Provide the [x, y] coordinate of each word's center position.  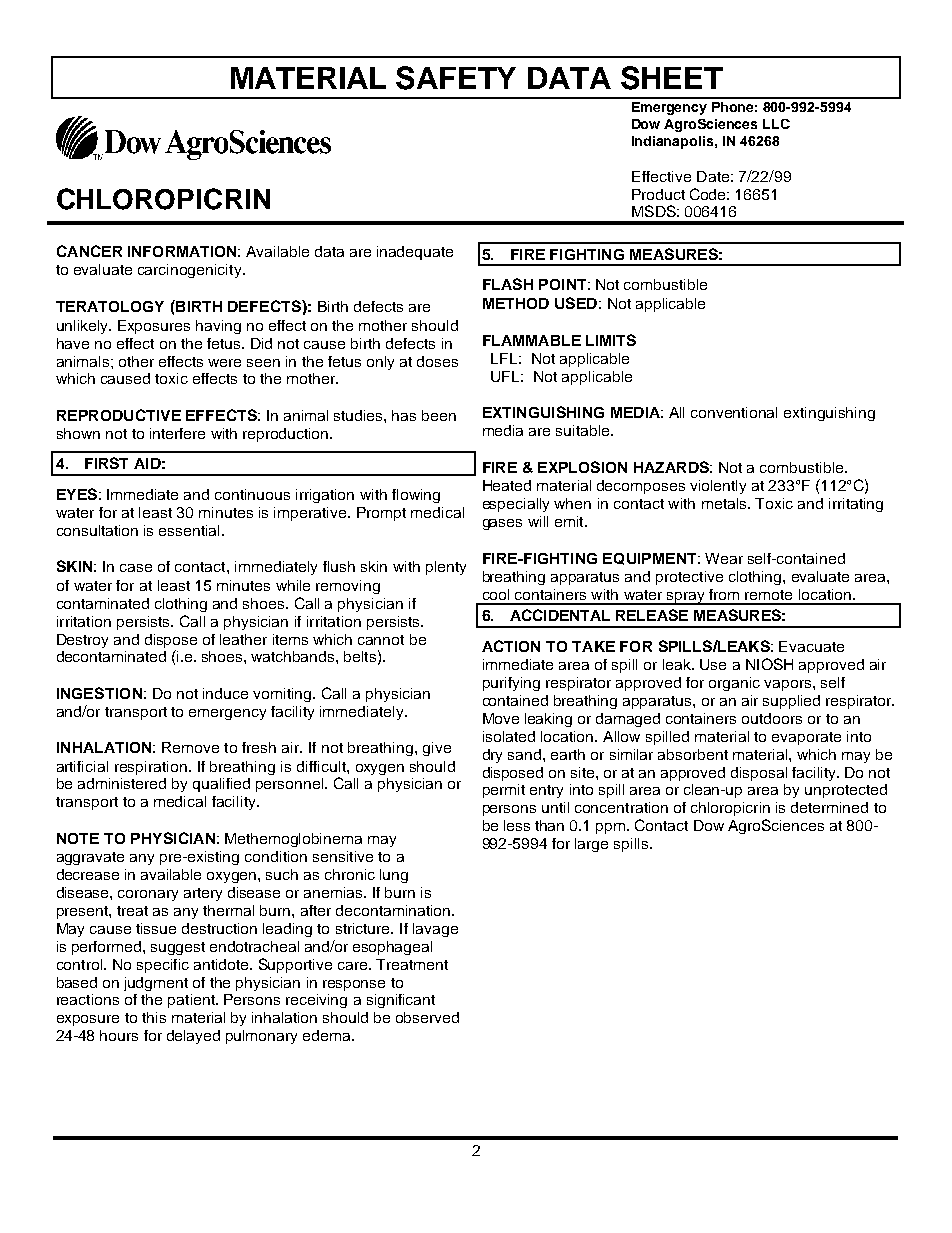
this [154, 1017]
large [591, 845]
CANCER [89, 251]
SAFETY [456, 78]
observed [427, 1017]
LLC [776, 124]
